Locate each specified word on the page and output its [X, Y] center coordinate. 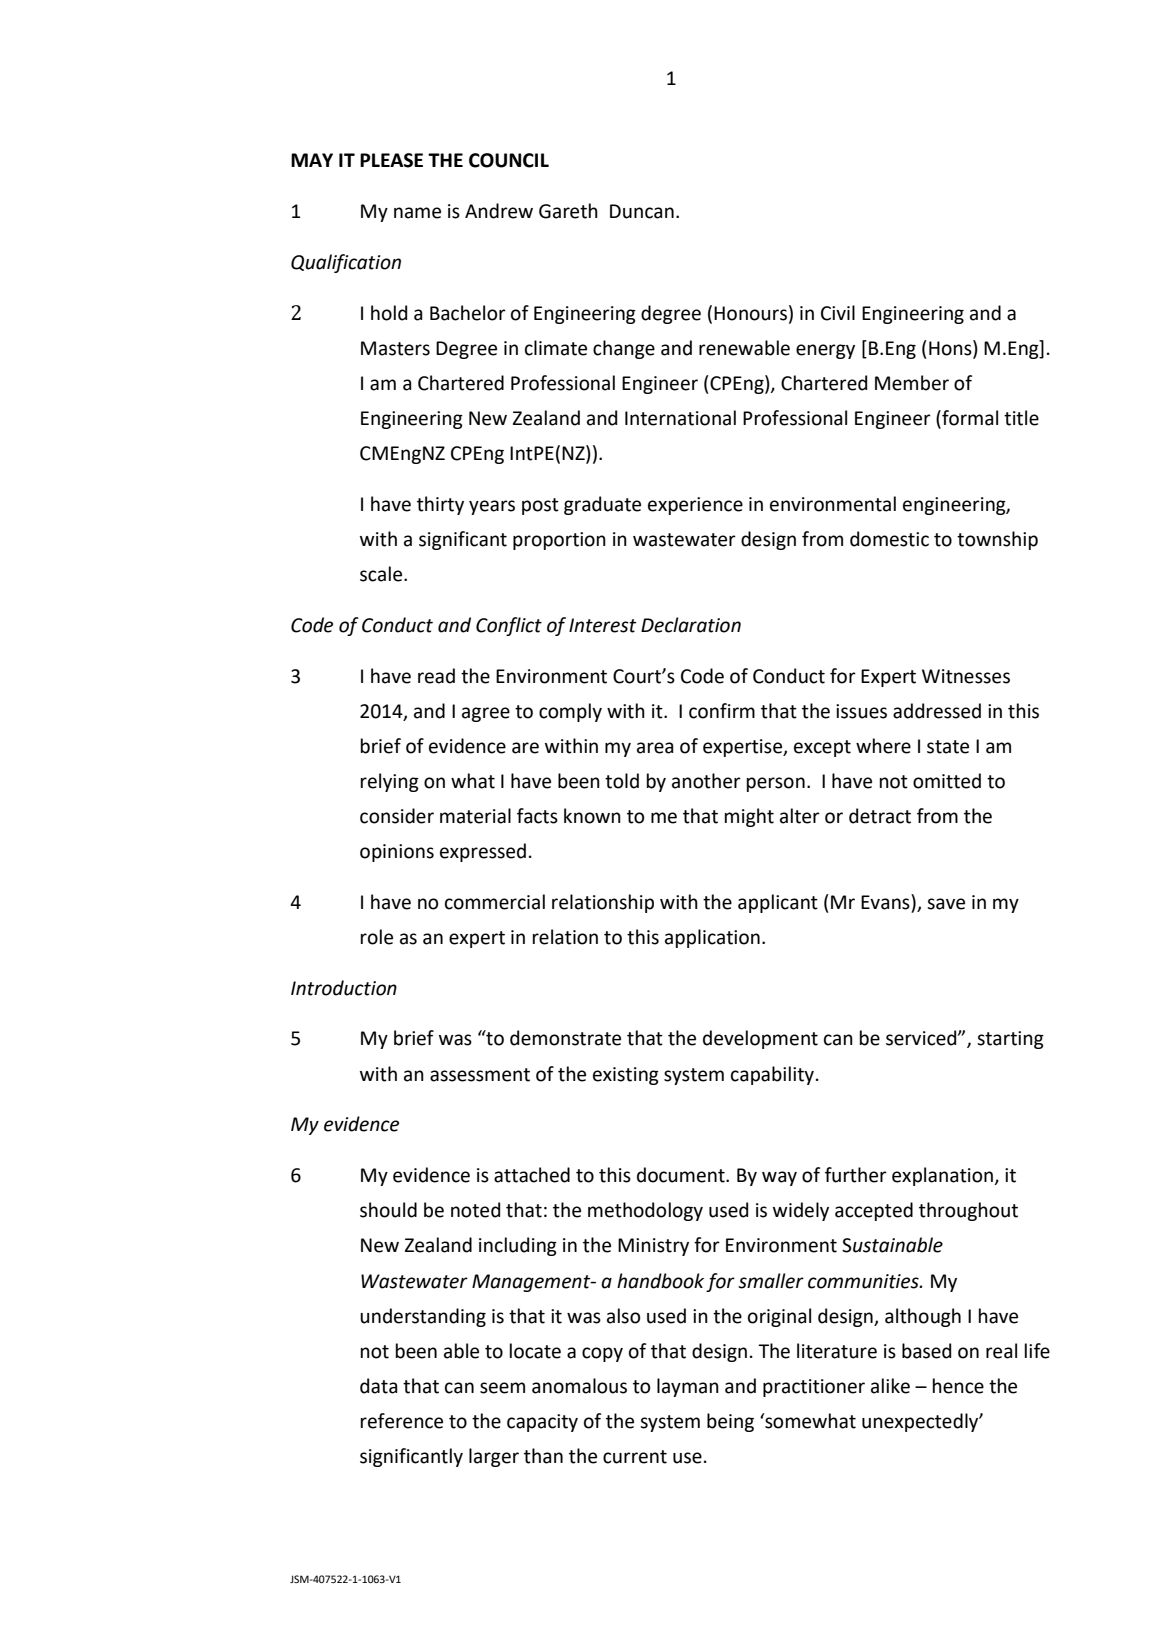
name [417, 213]
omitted [947, 781]
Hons [951, 348]
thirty [440, 505]
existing [626, 1076]
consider [397, 816]
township [997, 540]
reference [402, 1421]
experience [695, 506]
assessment [480, 1075]
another [706, 781]
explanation [943, 1176]
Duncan [642, 211]
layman [688, 1387]
